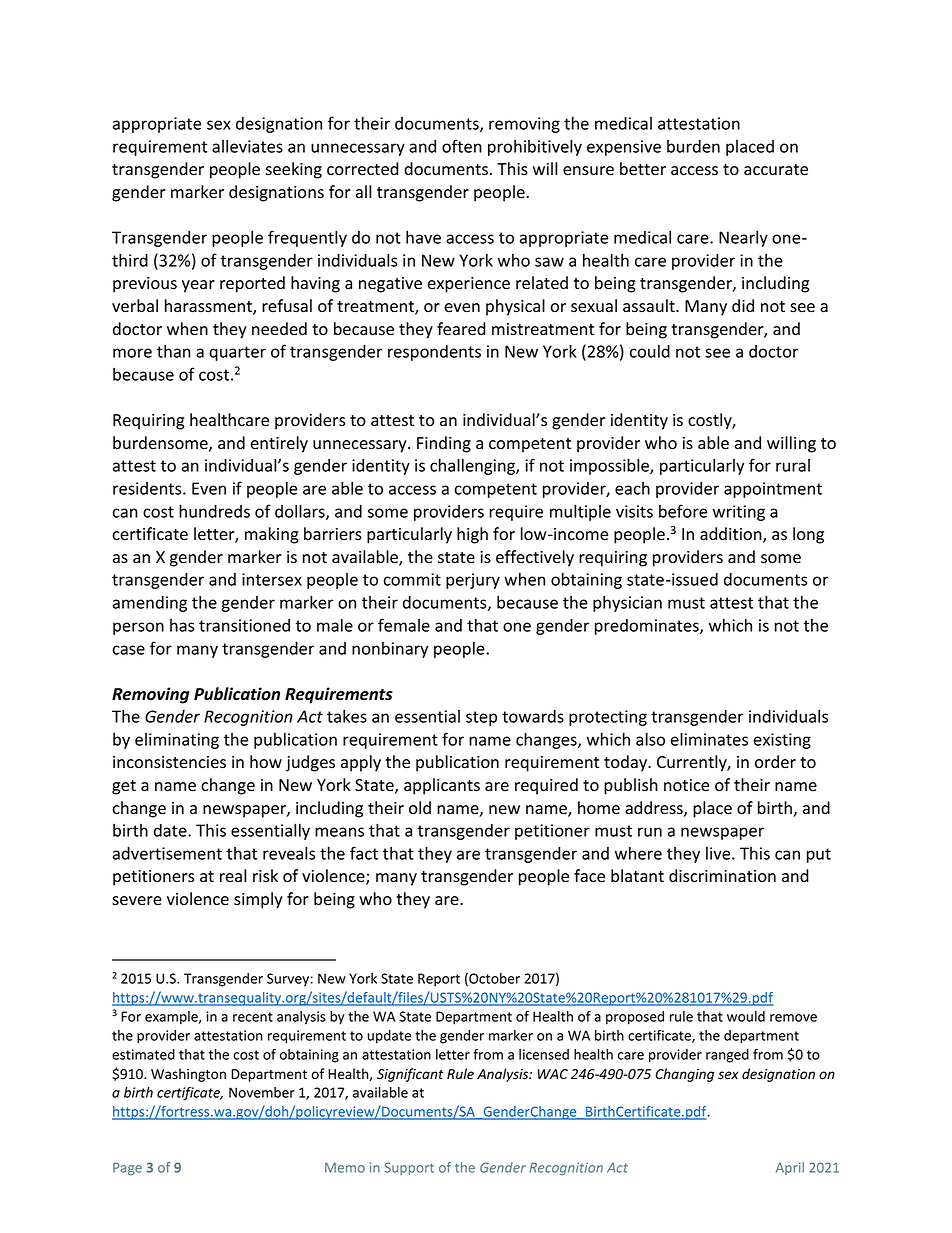 The height and width of the screenshot is (1233, 952). Describe the element at coordinates (444, 444) in the screenshot. I see `Finding` at that location.
